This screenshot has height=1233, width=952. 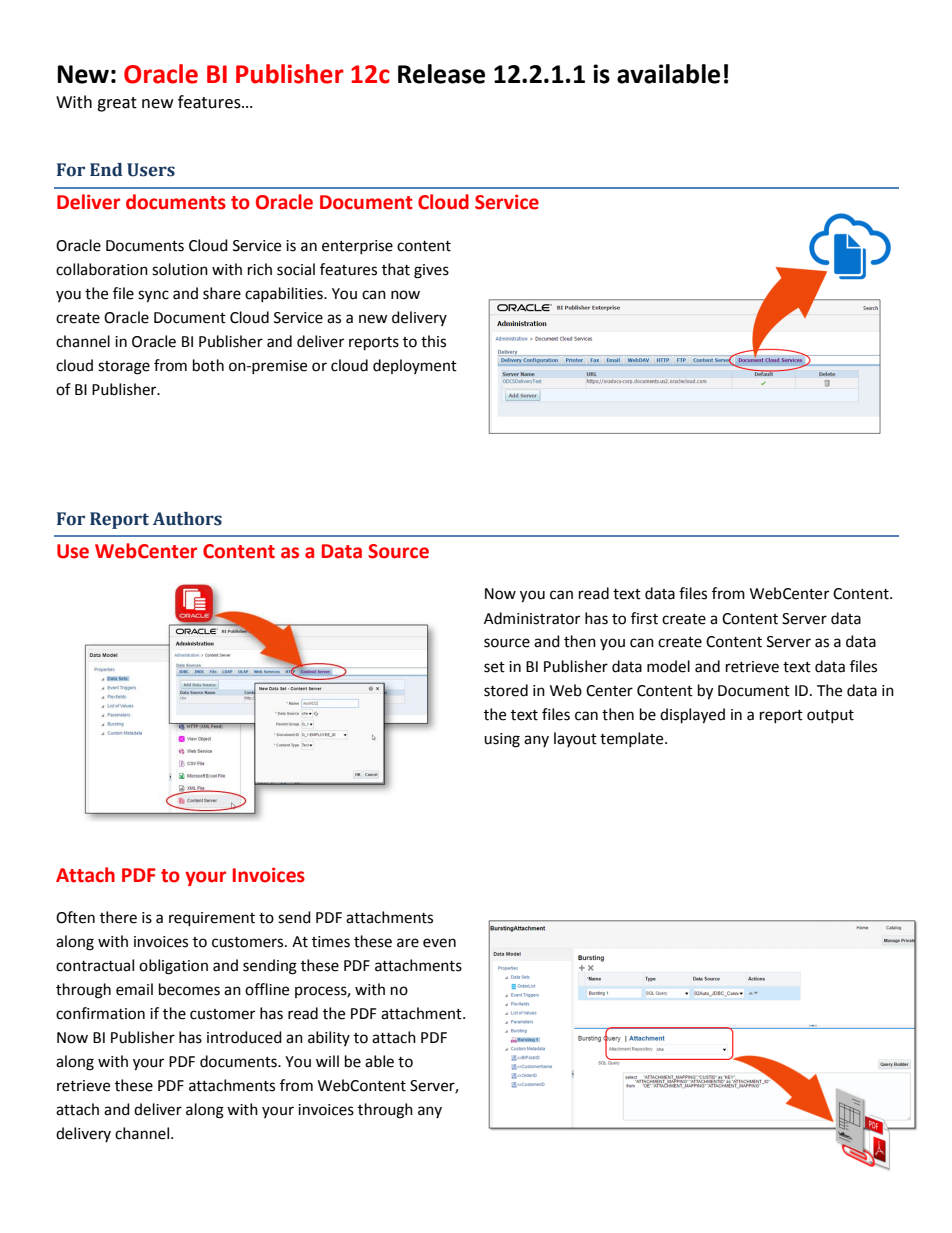 What do you see at coordinates (118, 917) in the screenshot?
I see `there` at bounding box center [118, 917].
